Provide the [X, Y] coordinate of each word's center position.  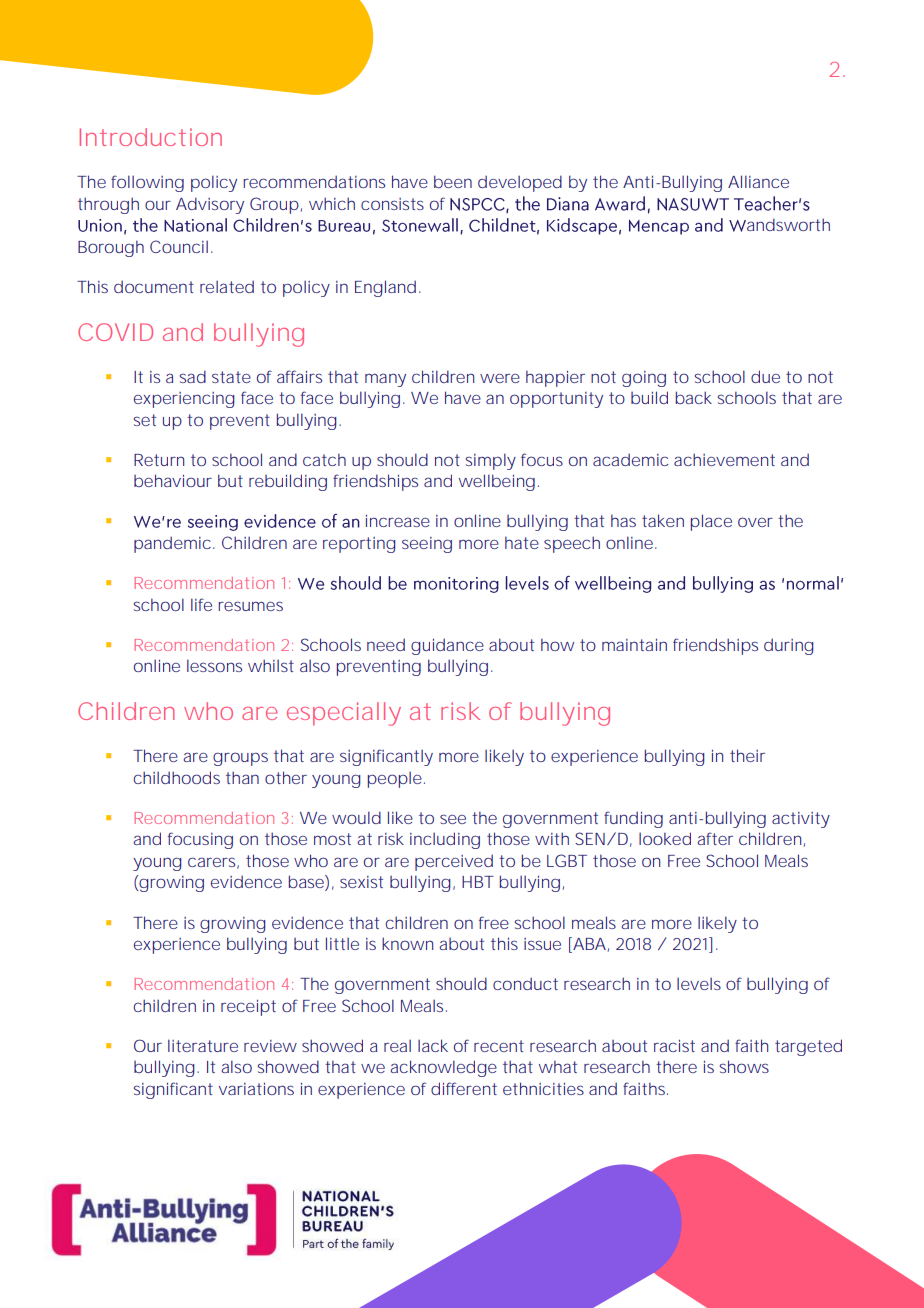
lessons [214, 665]
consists [392, 204]
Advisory [210, 205]
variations [256, 1089]
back [694, 397]
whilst [271, 665]
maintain [634, 645]
